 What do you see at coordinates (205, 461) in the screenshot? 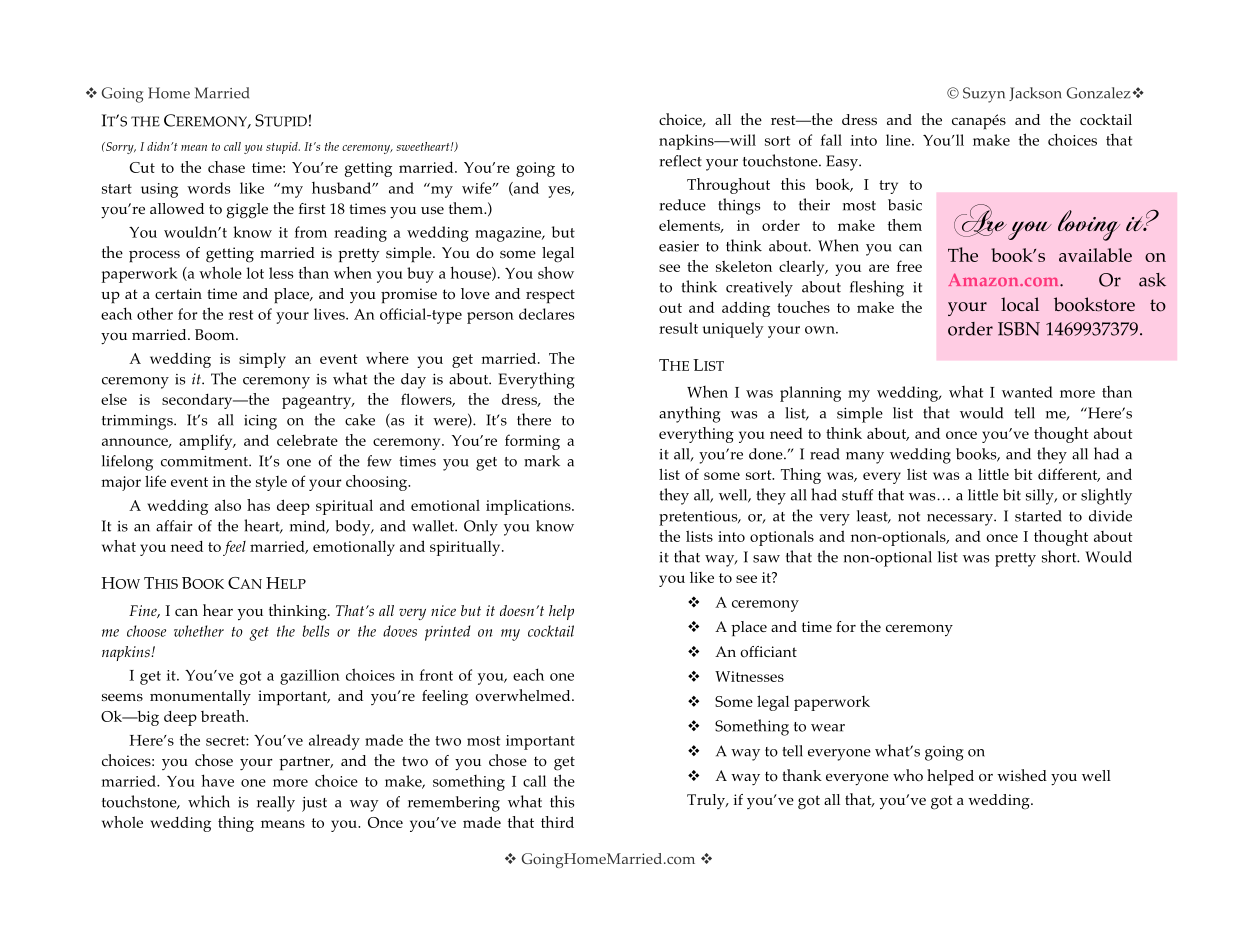
I see `commitment` at bounding box center [205, 461].
